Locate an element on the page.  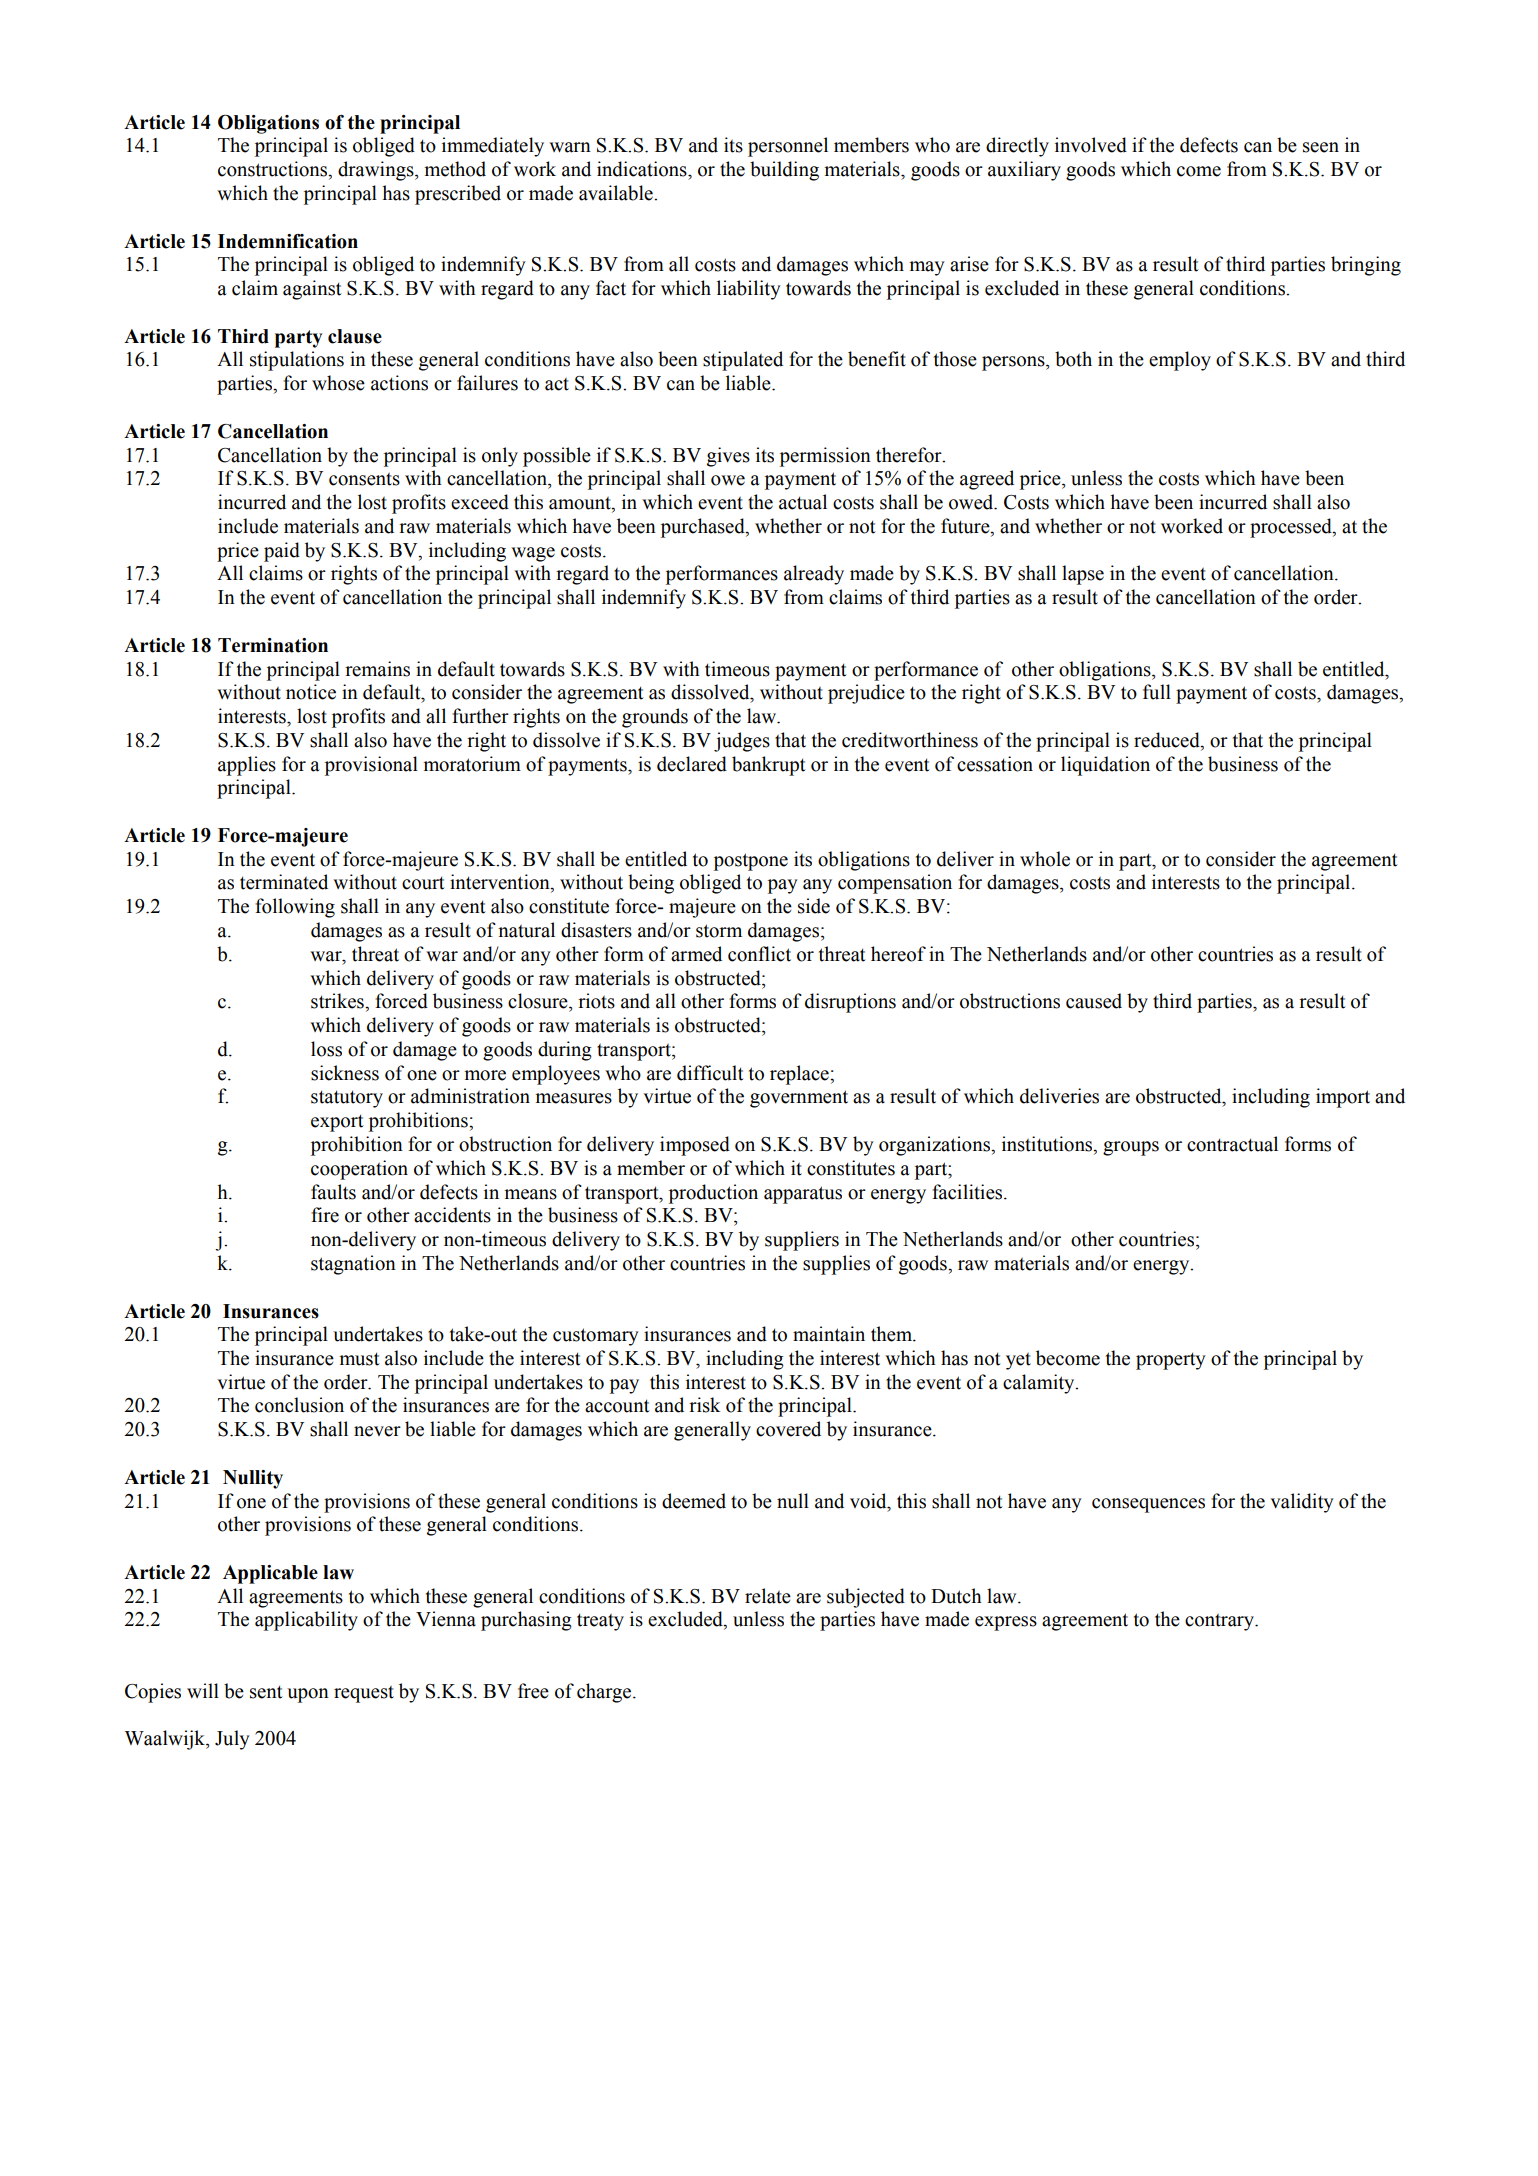
Indemnification is located at coordinates (288, 241).
